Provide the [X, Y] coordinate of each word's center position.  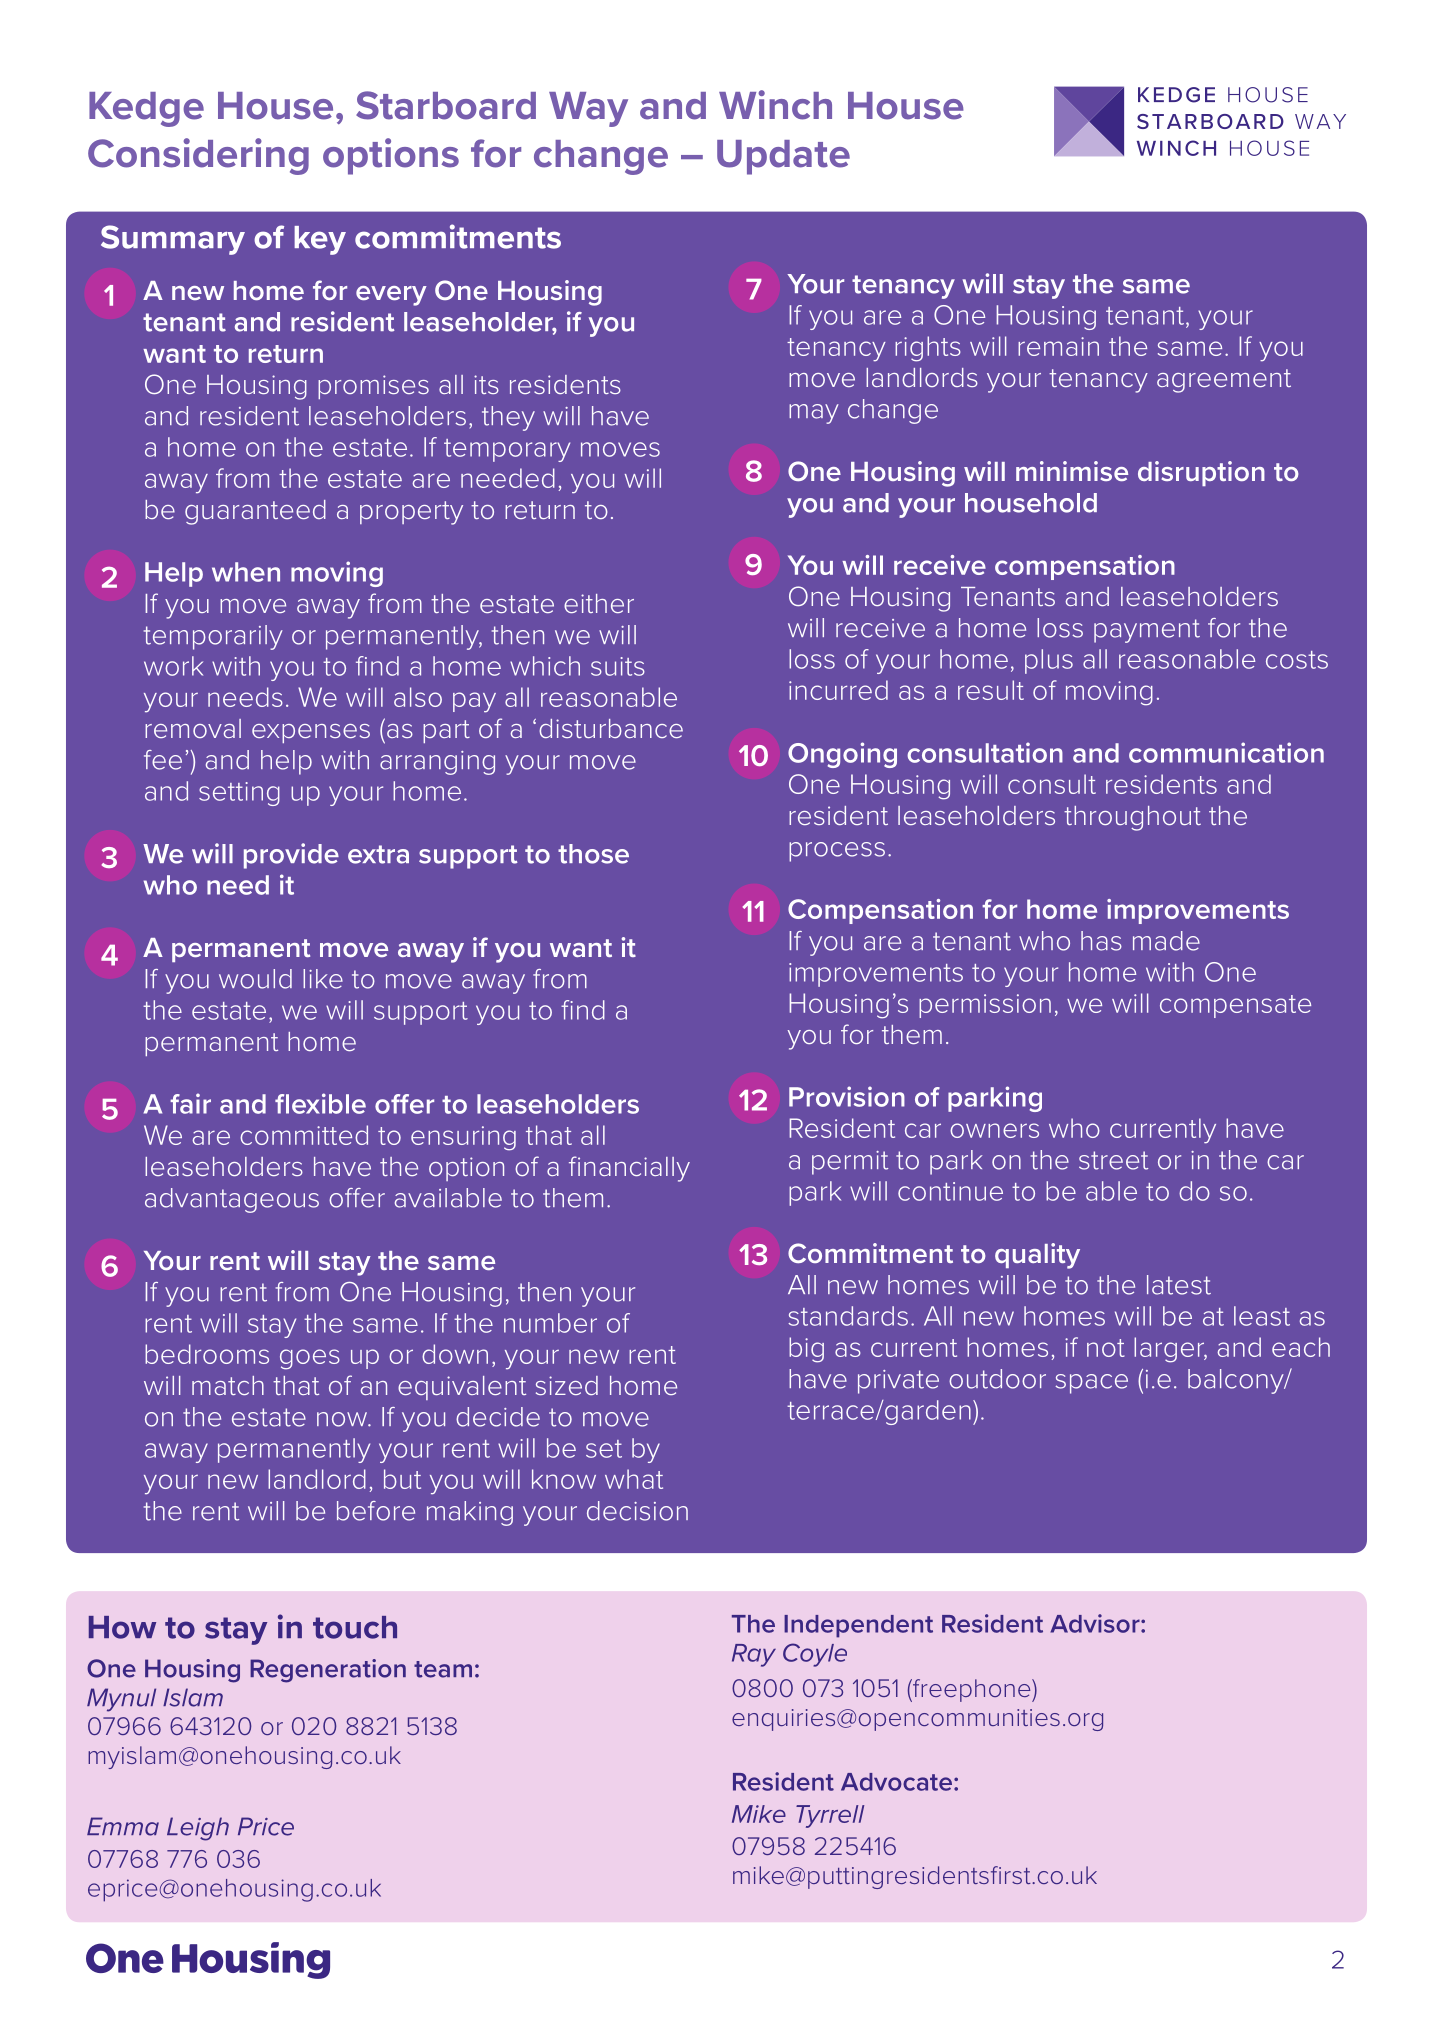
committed [304, 1135]
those [593, 854]
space [1091, 1384]
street [1113, 1160]
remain [1058, 346]
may [814, 414]
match [228, 1385]
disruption [1201, 473]
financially [629, 1169]
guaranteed [255, 512]
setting [239, 794]
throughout [1132, 818]
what [634, 1479]
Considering [198, 156]
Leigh [198, 1829]
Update [783, 157]
